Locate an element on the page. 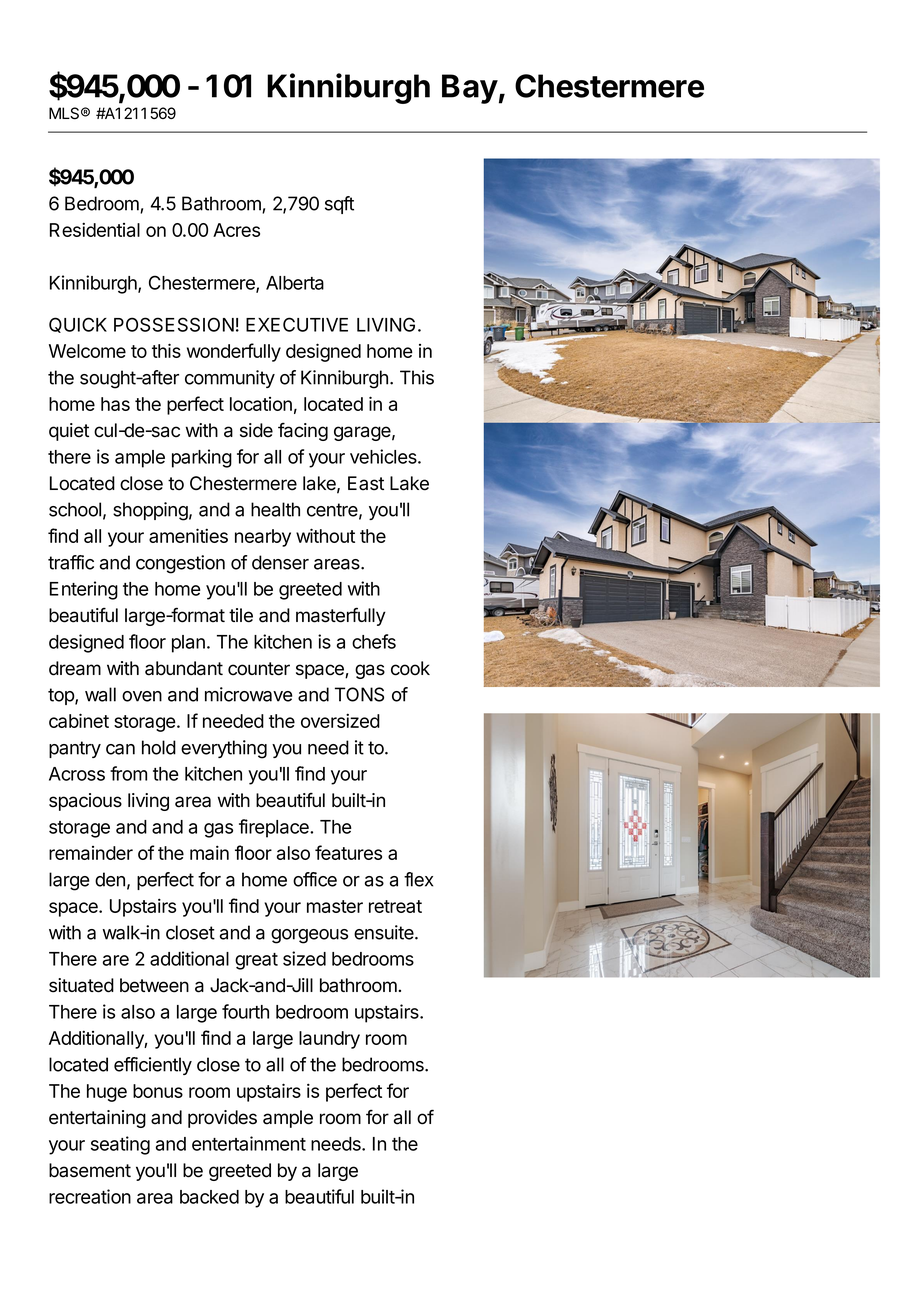 Image resolution: width=924 pixels, height=1308 pixels. Alberta is located at coordinates (295, 283).
